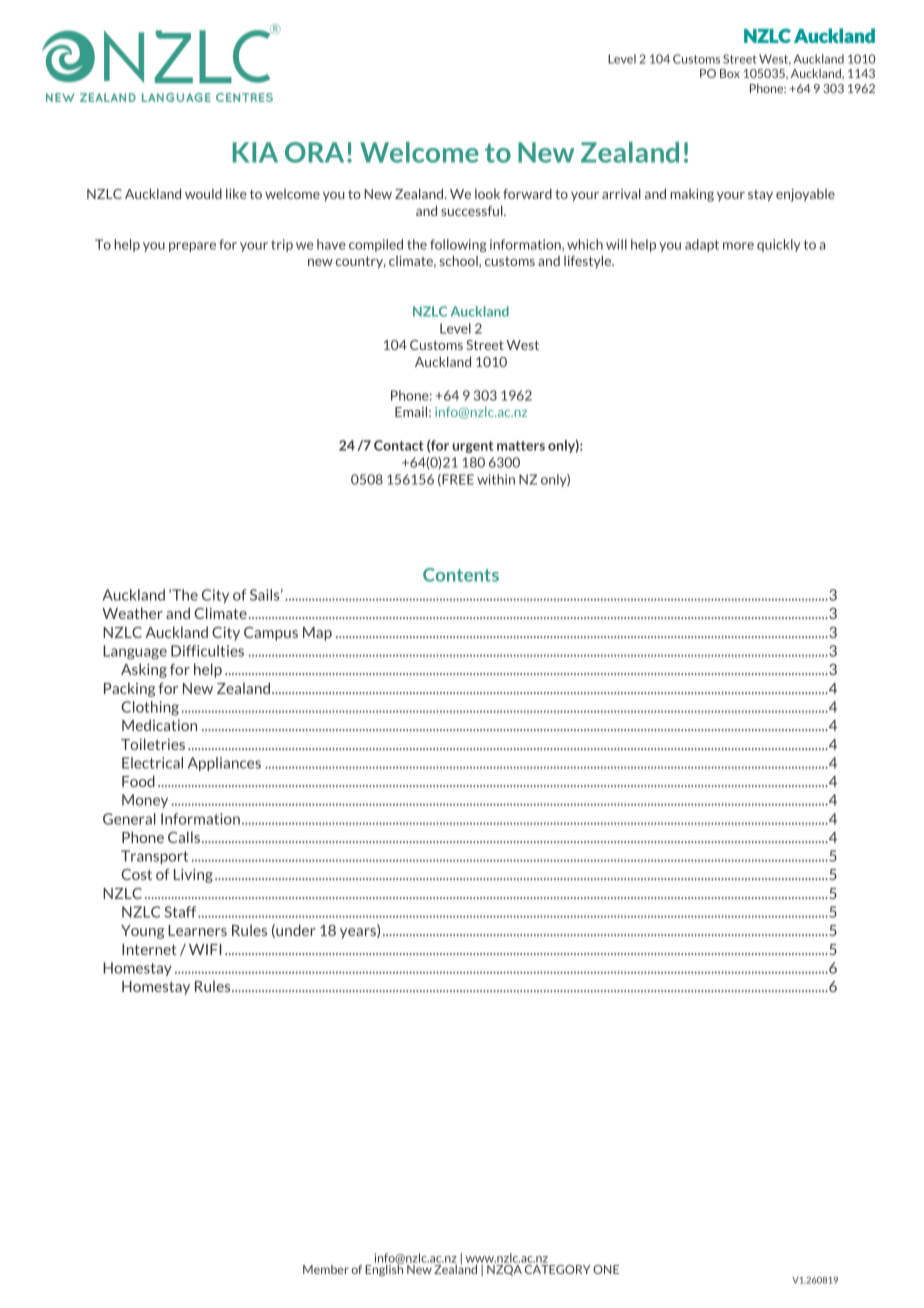  Describe the element at coordinates (457, 480) in the screenshot. I see `FREE` at that location.
